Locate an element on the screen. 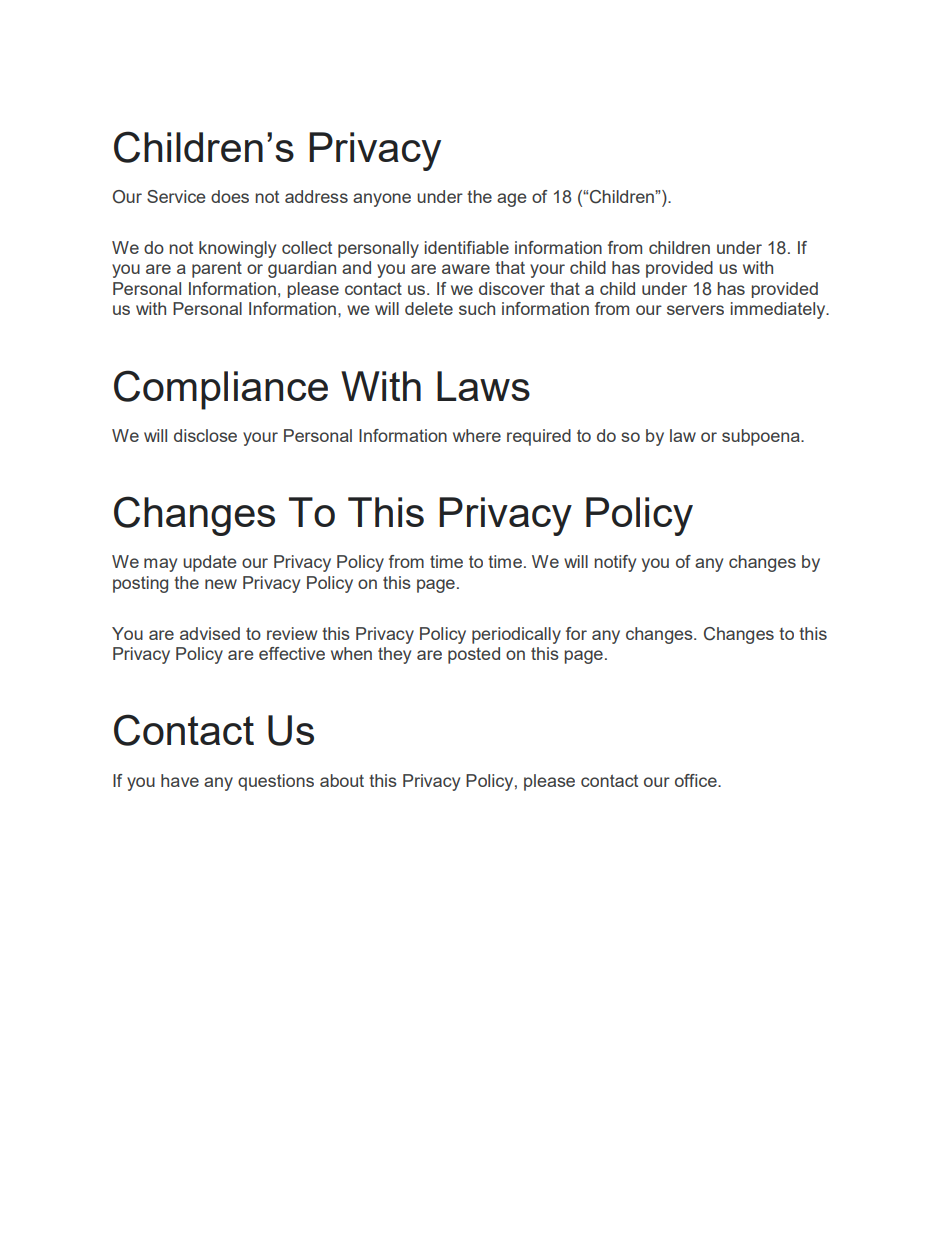  where is located at coordinates (477, 435).
